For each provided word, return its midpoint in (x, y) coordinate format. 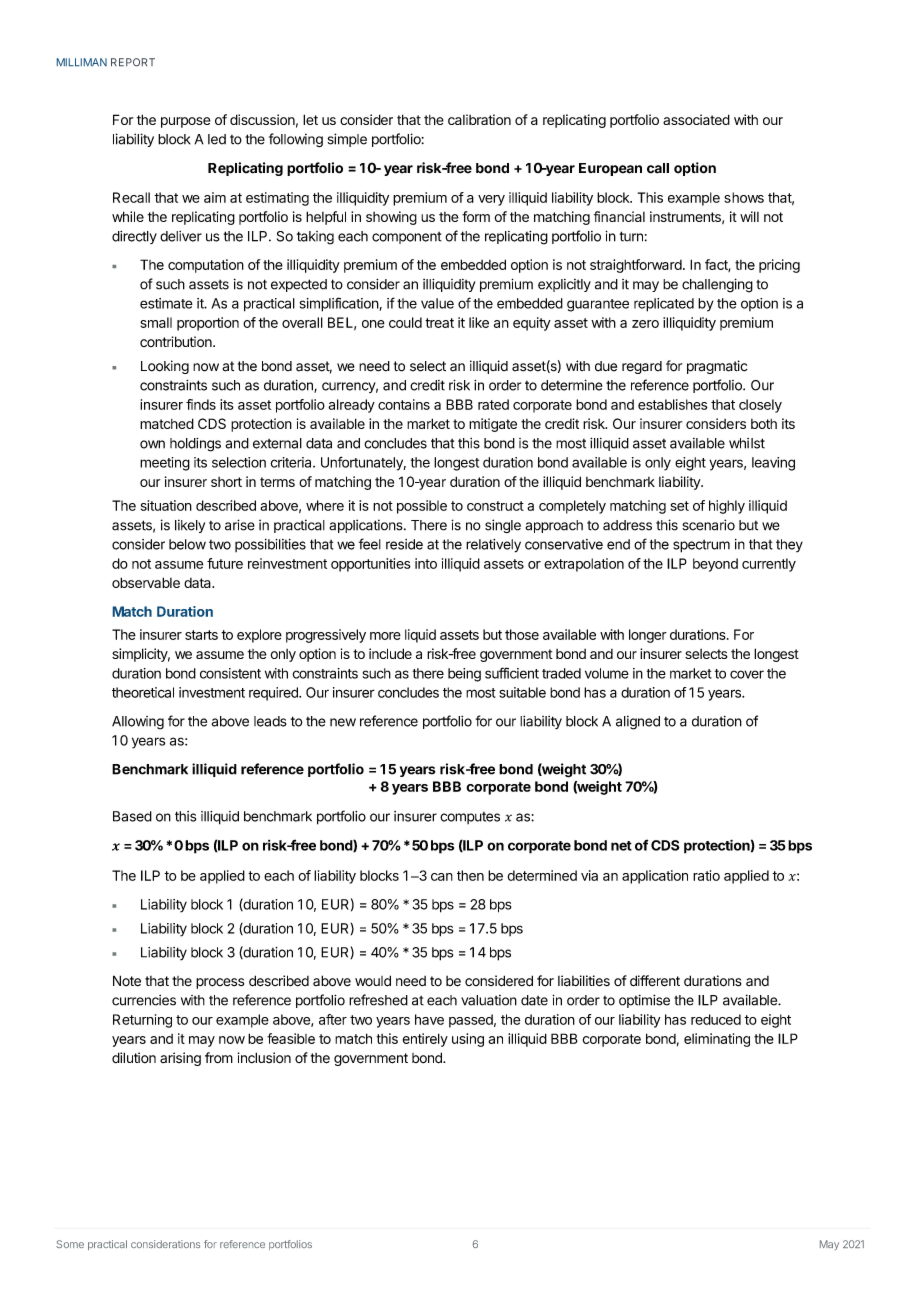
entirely (425, 1040)
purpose (186, 122)
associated (696, 119)
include (390, 653)
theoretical (143, 692)
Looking (165, 367)
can (442, 877)
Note (127, 980)
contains (404, 404)
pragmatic (717, 367)
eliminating (717, 1040)
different (655, 981)
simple (347, 140)
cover (747, 674)
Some (70, 1244)
